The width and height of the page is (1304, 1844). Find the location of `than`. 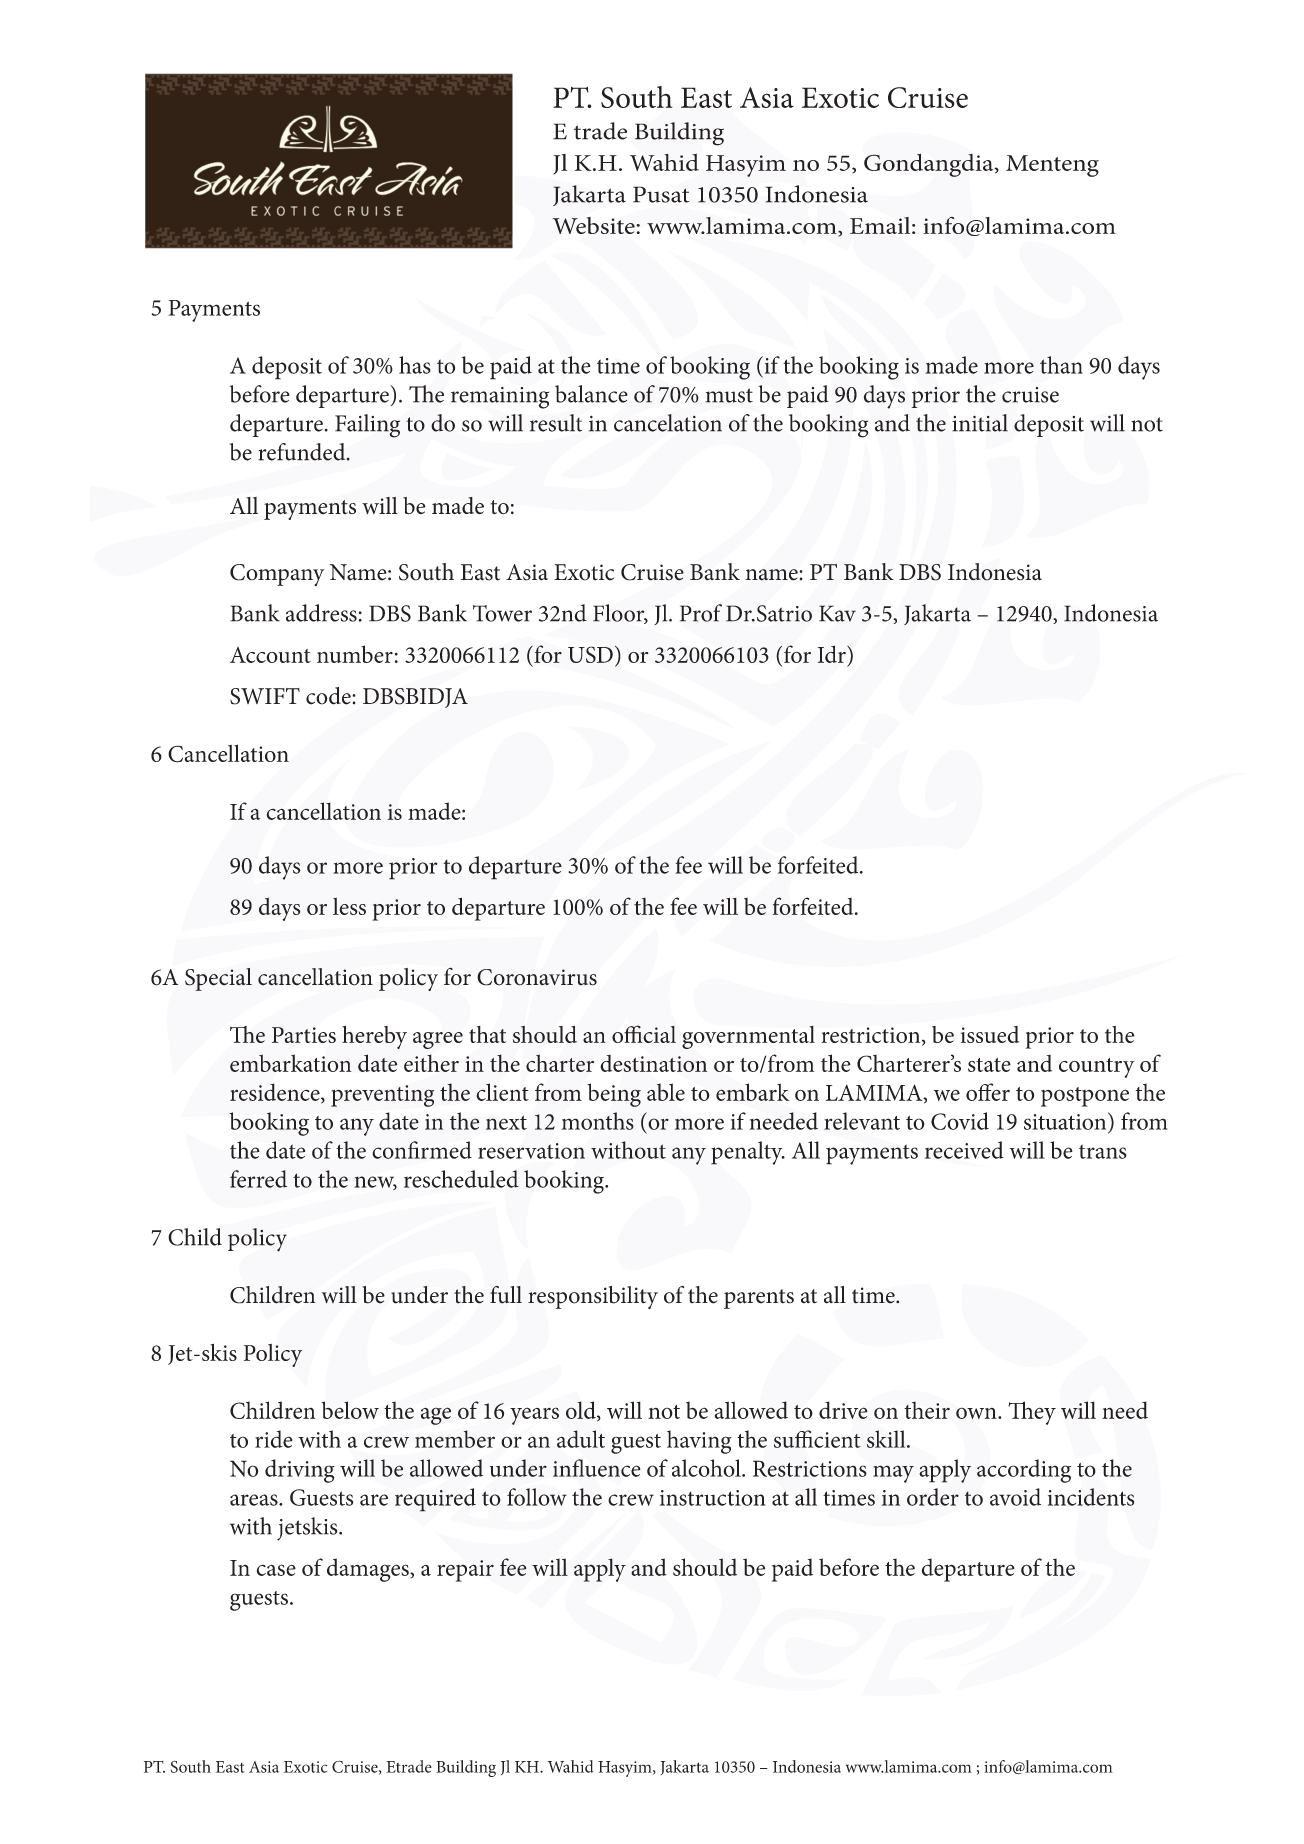

than is located at coordinates (1061, 365).
